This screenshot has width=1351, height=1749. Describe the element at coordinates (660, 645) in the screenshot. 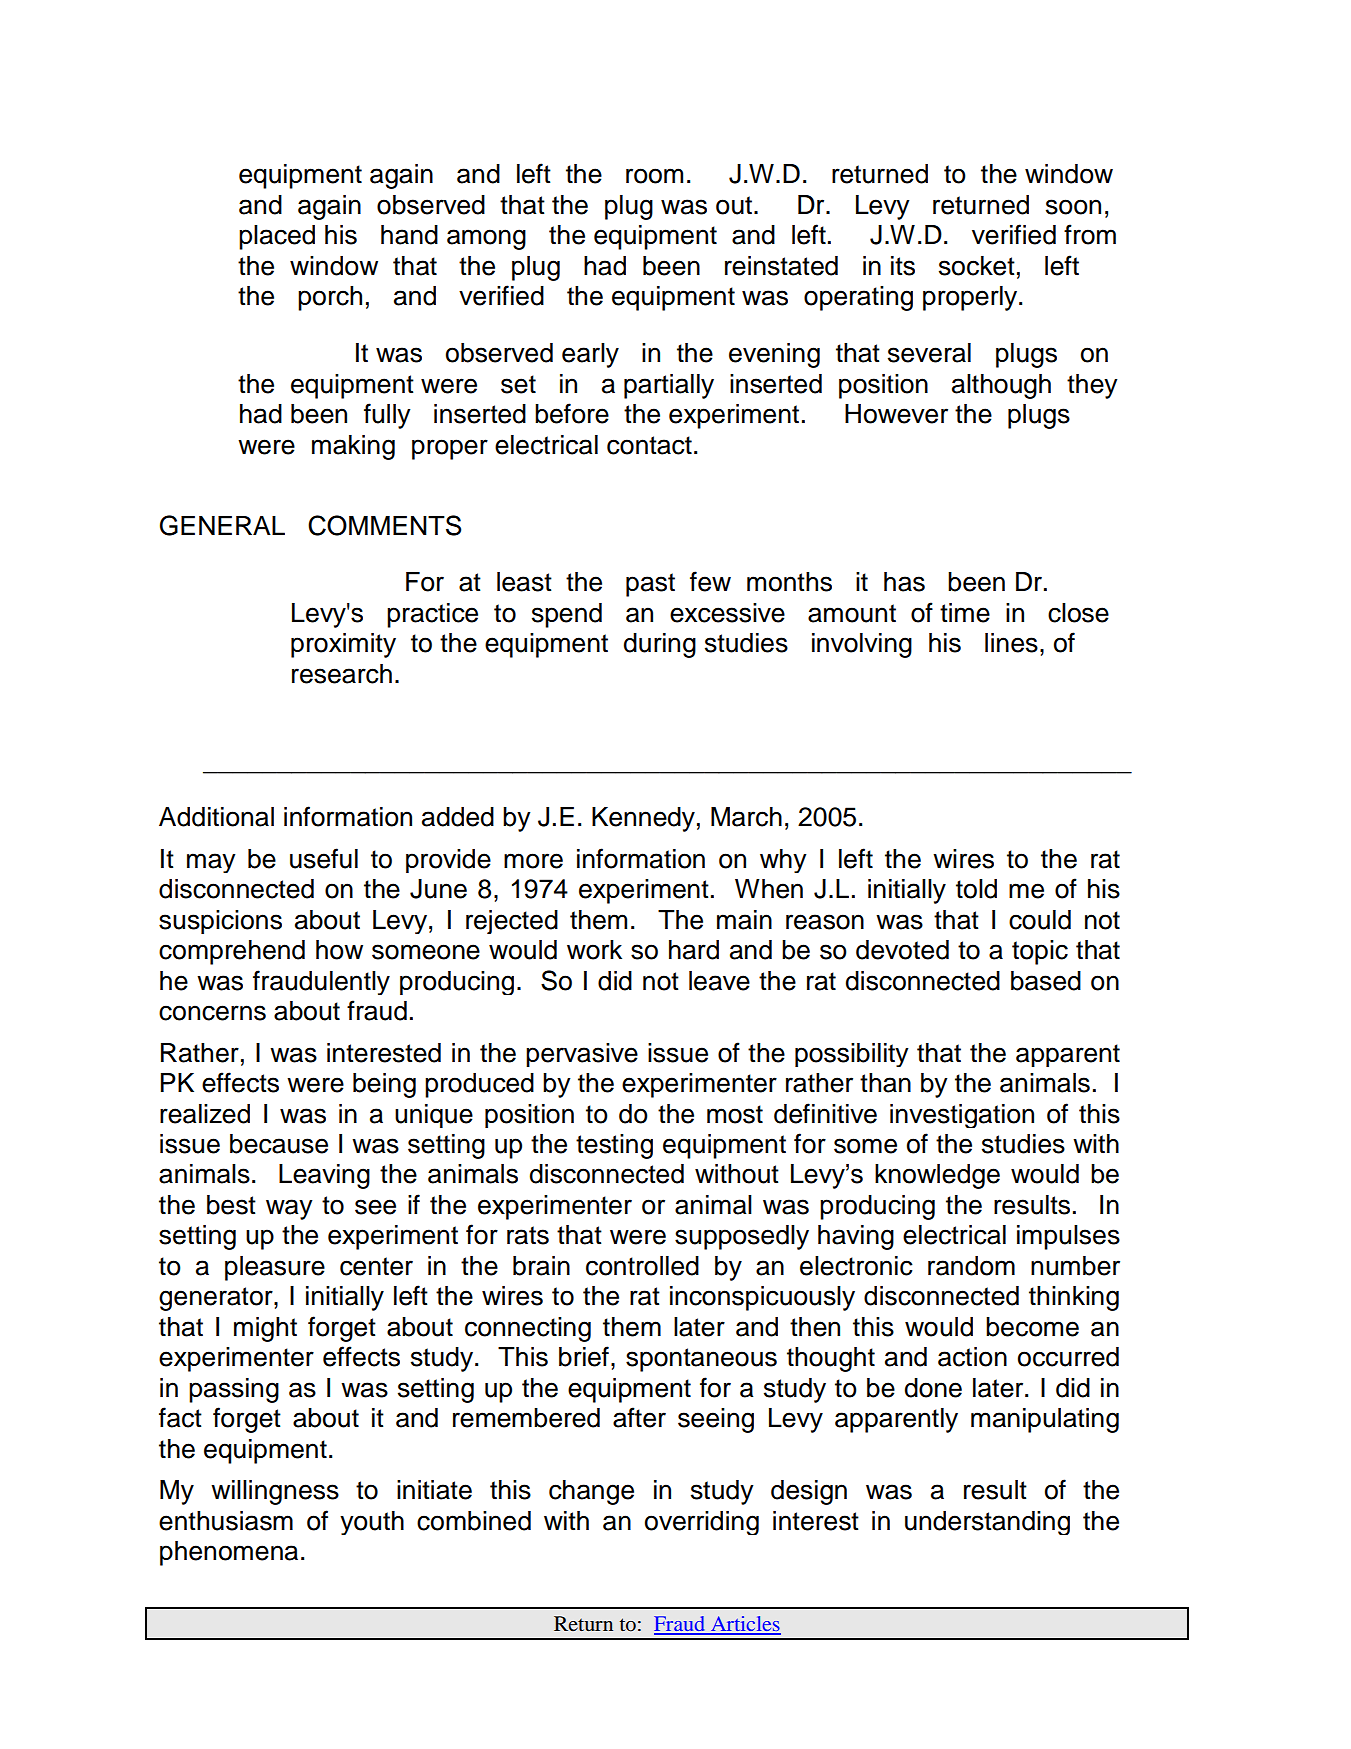

I see `during` at that location.
